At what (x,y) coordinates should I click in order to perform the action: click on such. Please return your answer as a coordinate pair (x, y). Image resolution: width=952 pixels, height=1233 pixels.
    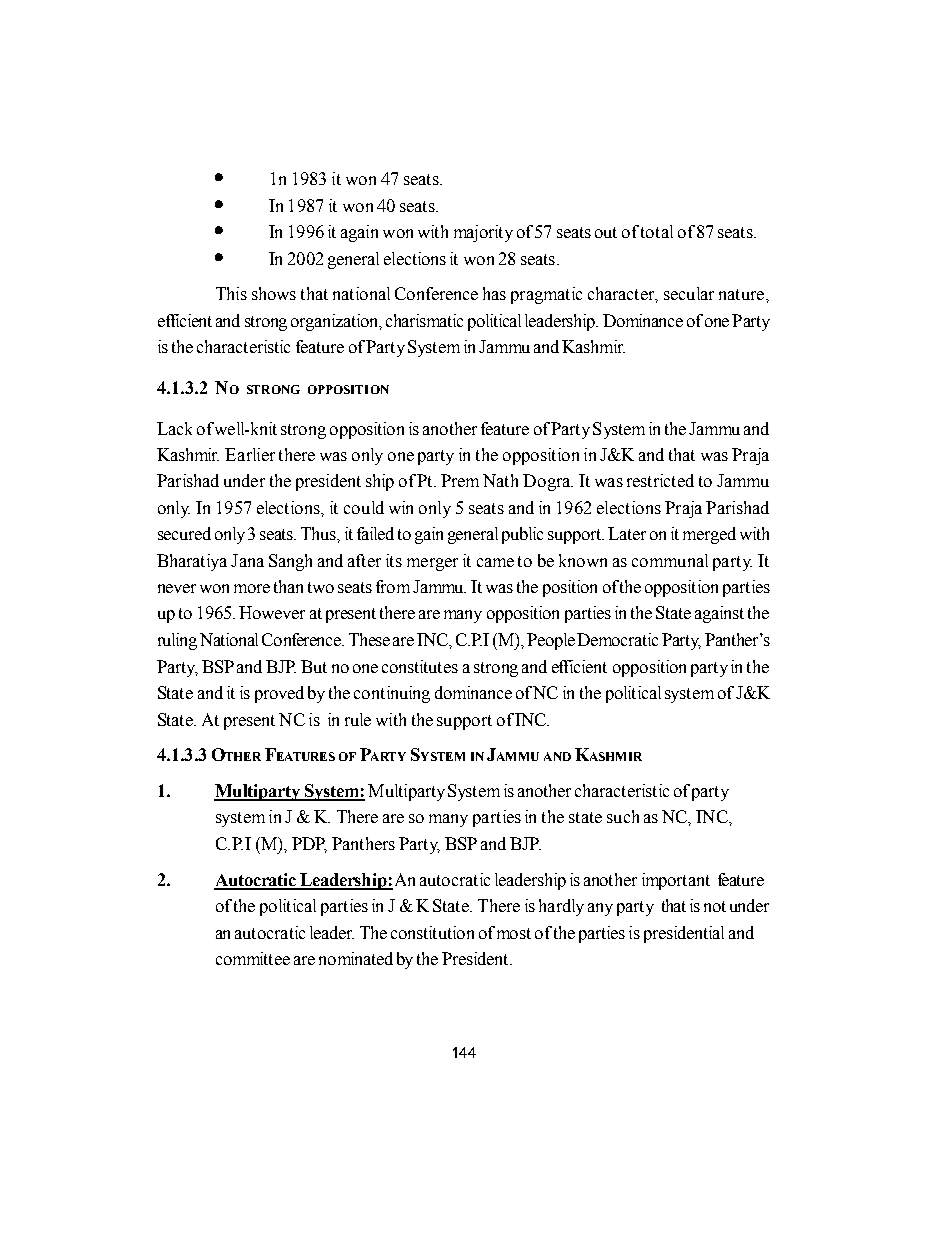
    Looking at the image, I should click on (623, 816).
